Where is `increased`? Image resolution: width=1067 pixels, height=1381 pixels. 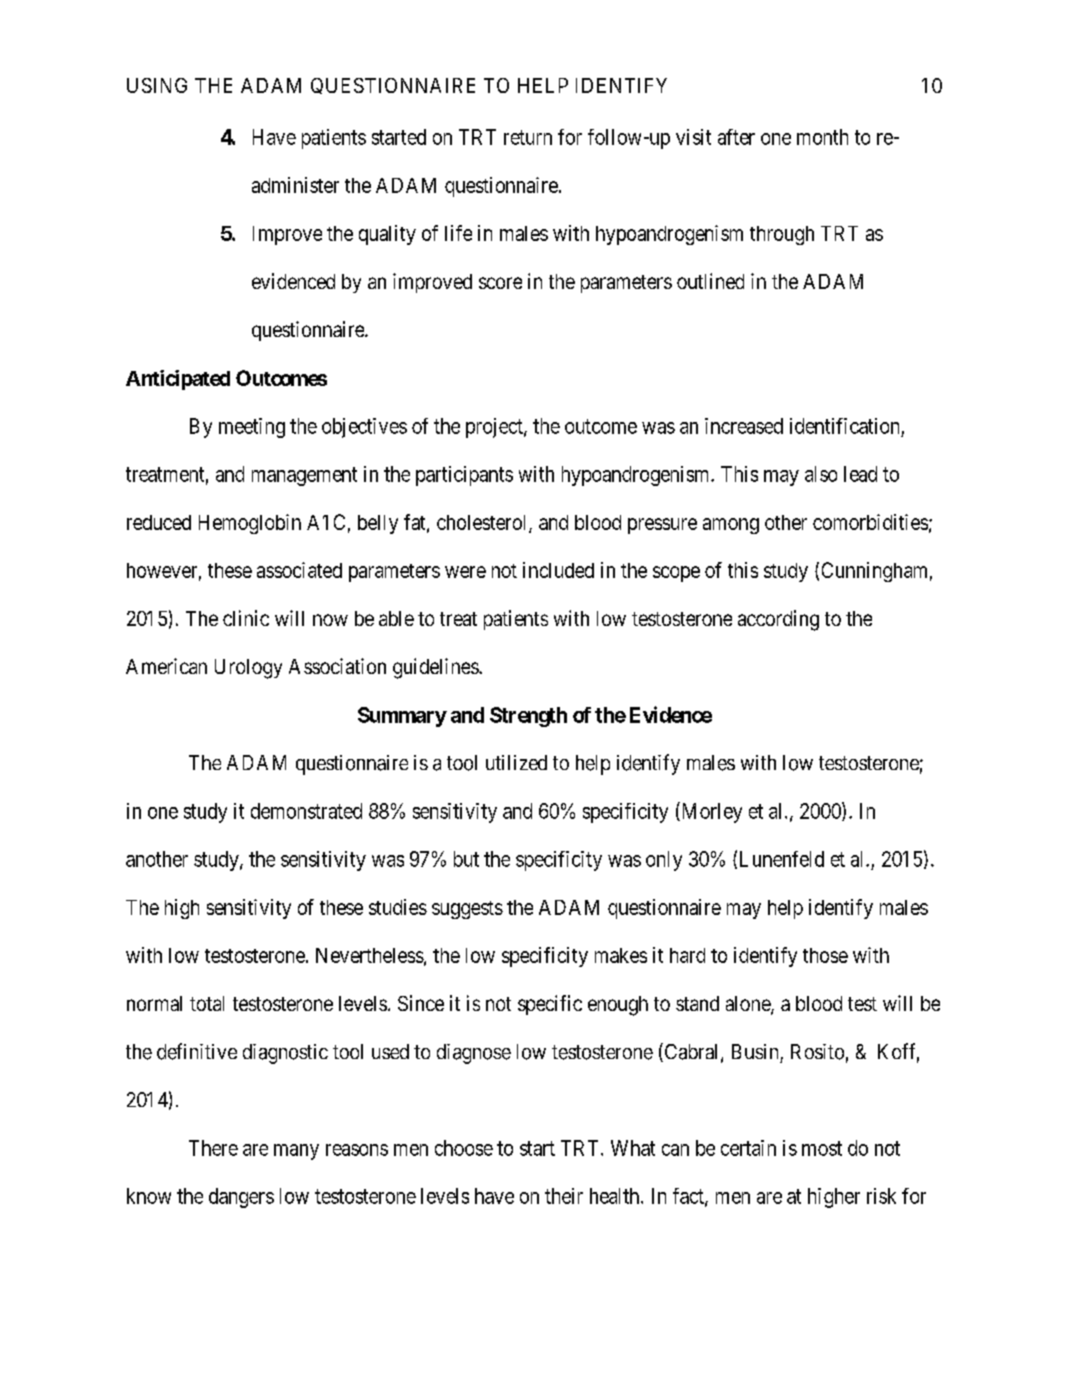 increased is located at coordinates (744, 426).
